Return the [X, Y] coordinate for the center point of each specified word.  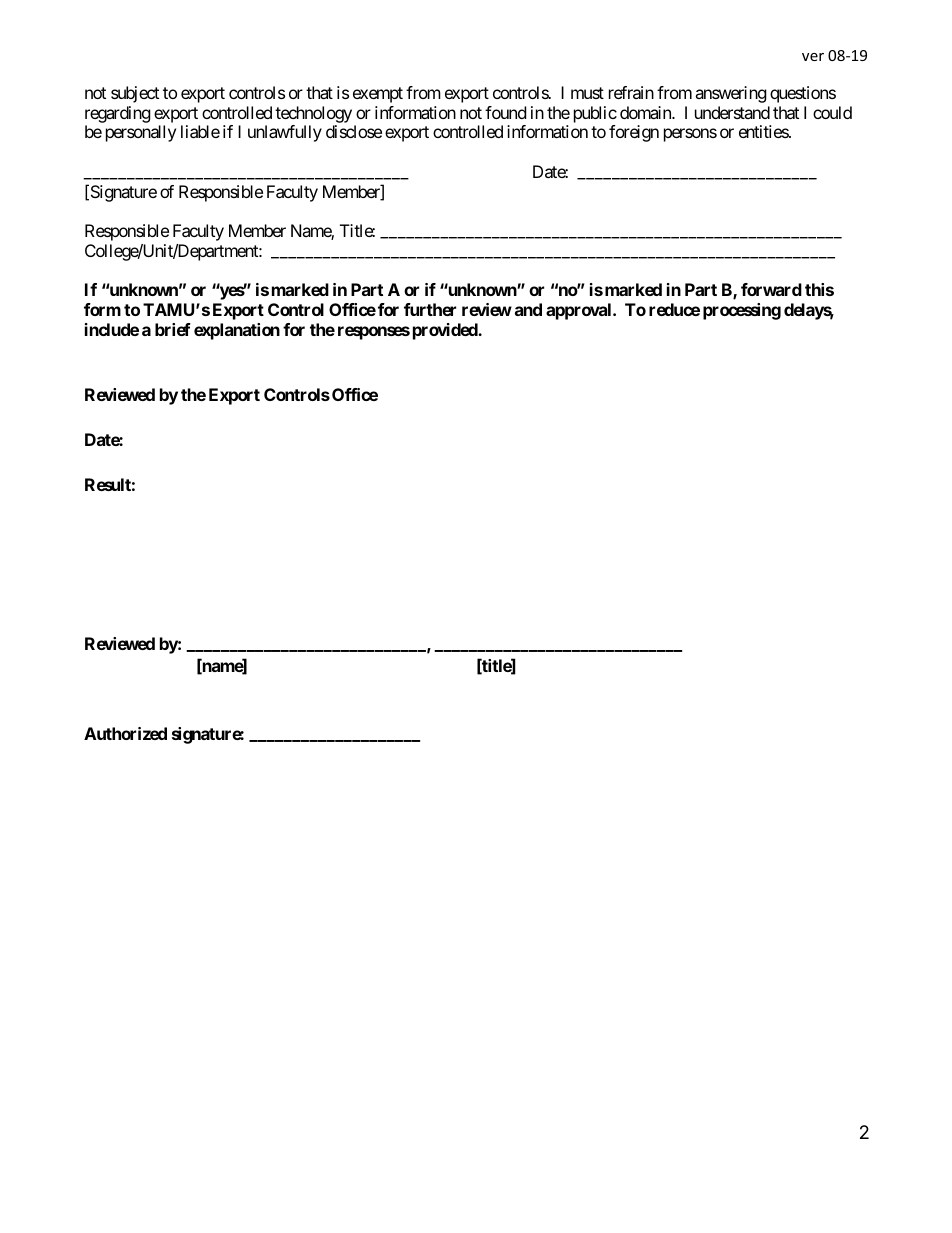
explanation [237, 331]
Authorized [125, 733]
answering [731, 94]
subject [135, 94]
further [430, 309]
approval [580, 311]
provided [446, 331]
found [505, 112]
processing [742, 311]
